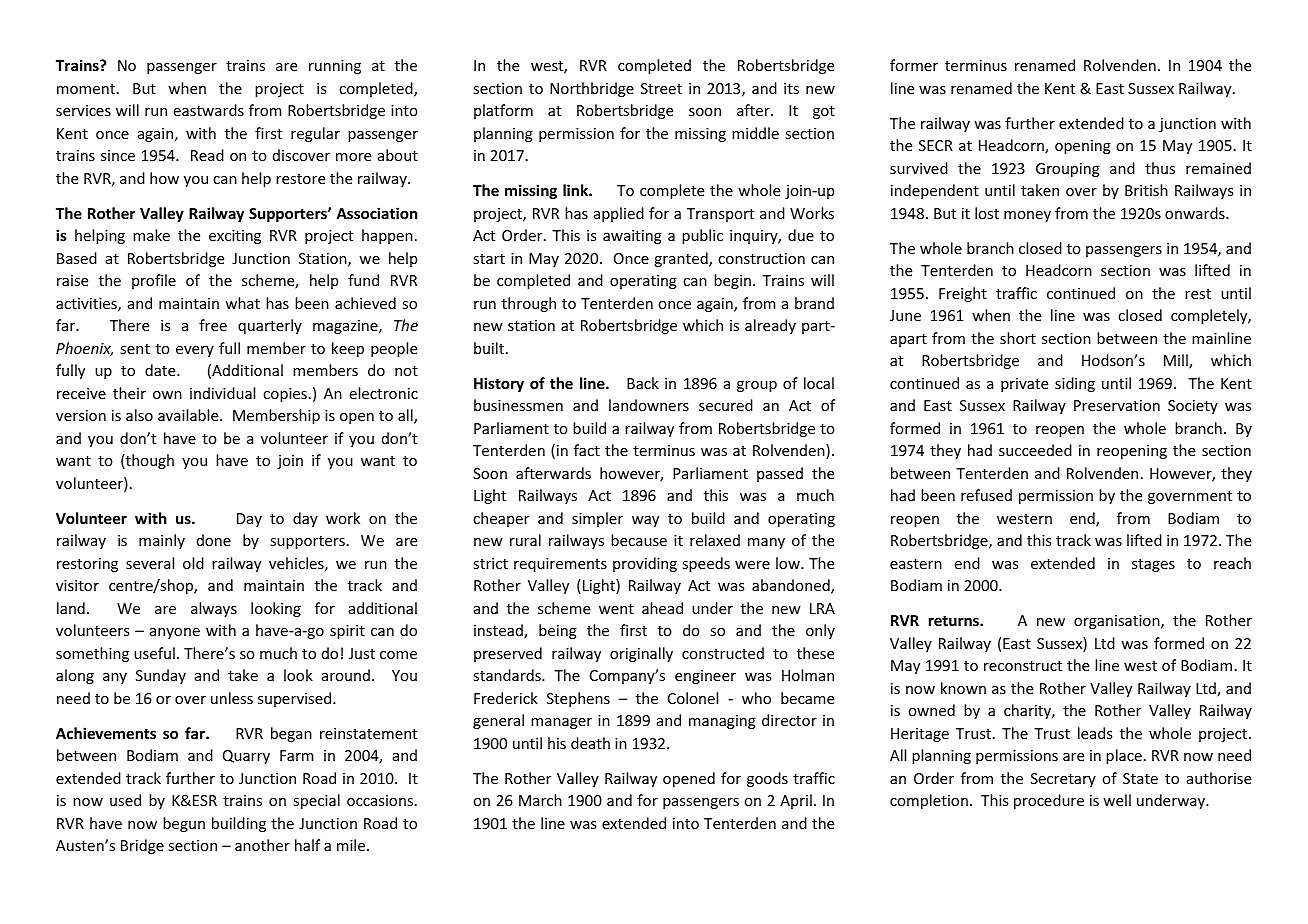 The width and height of the screenshot is (1308, 924). I want to click on begun, so click(184, 824).
